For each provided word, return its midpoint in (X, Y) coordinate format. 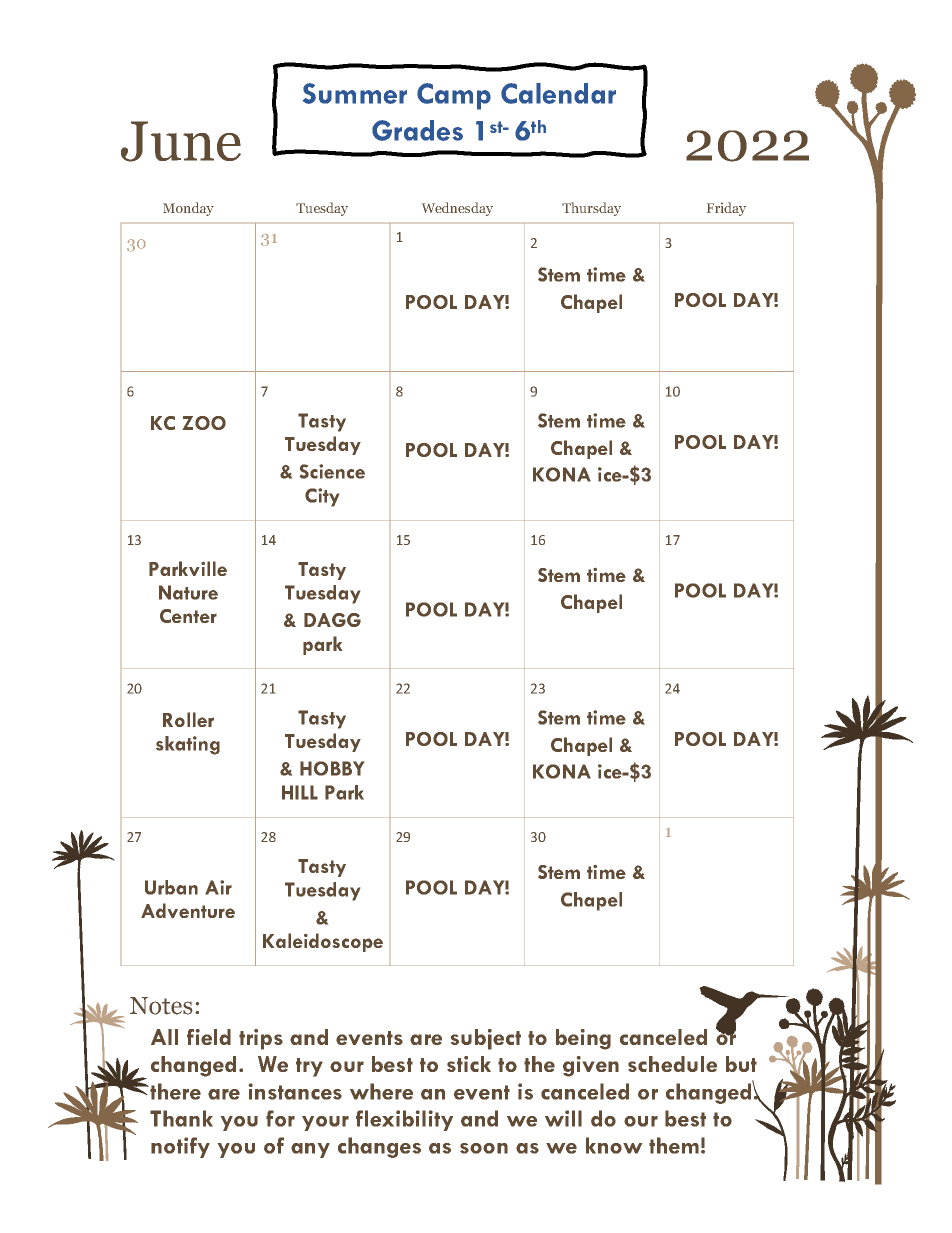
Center (188, 616)
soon (484, 1148)
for (280, 1118)
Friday (726, 209)
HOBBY (332, 768)
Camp (454, 96)
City (322, 497)
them (674, 1145)
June (181, 141)
